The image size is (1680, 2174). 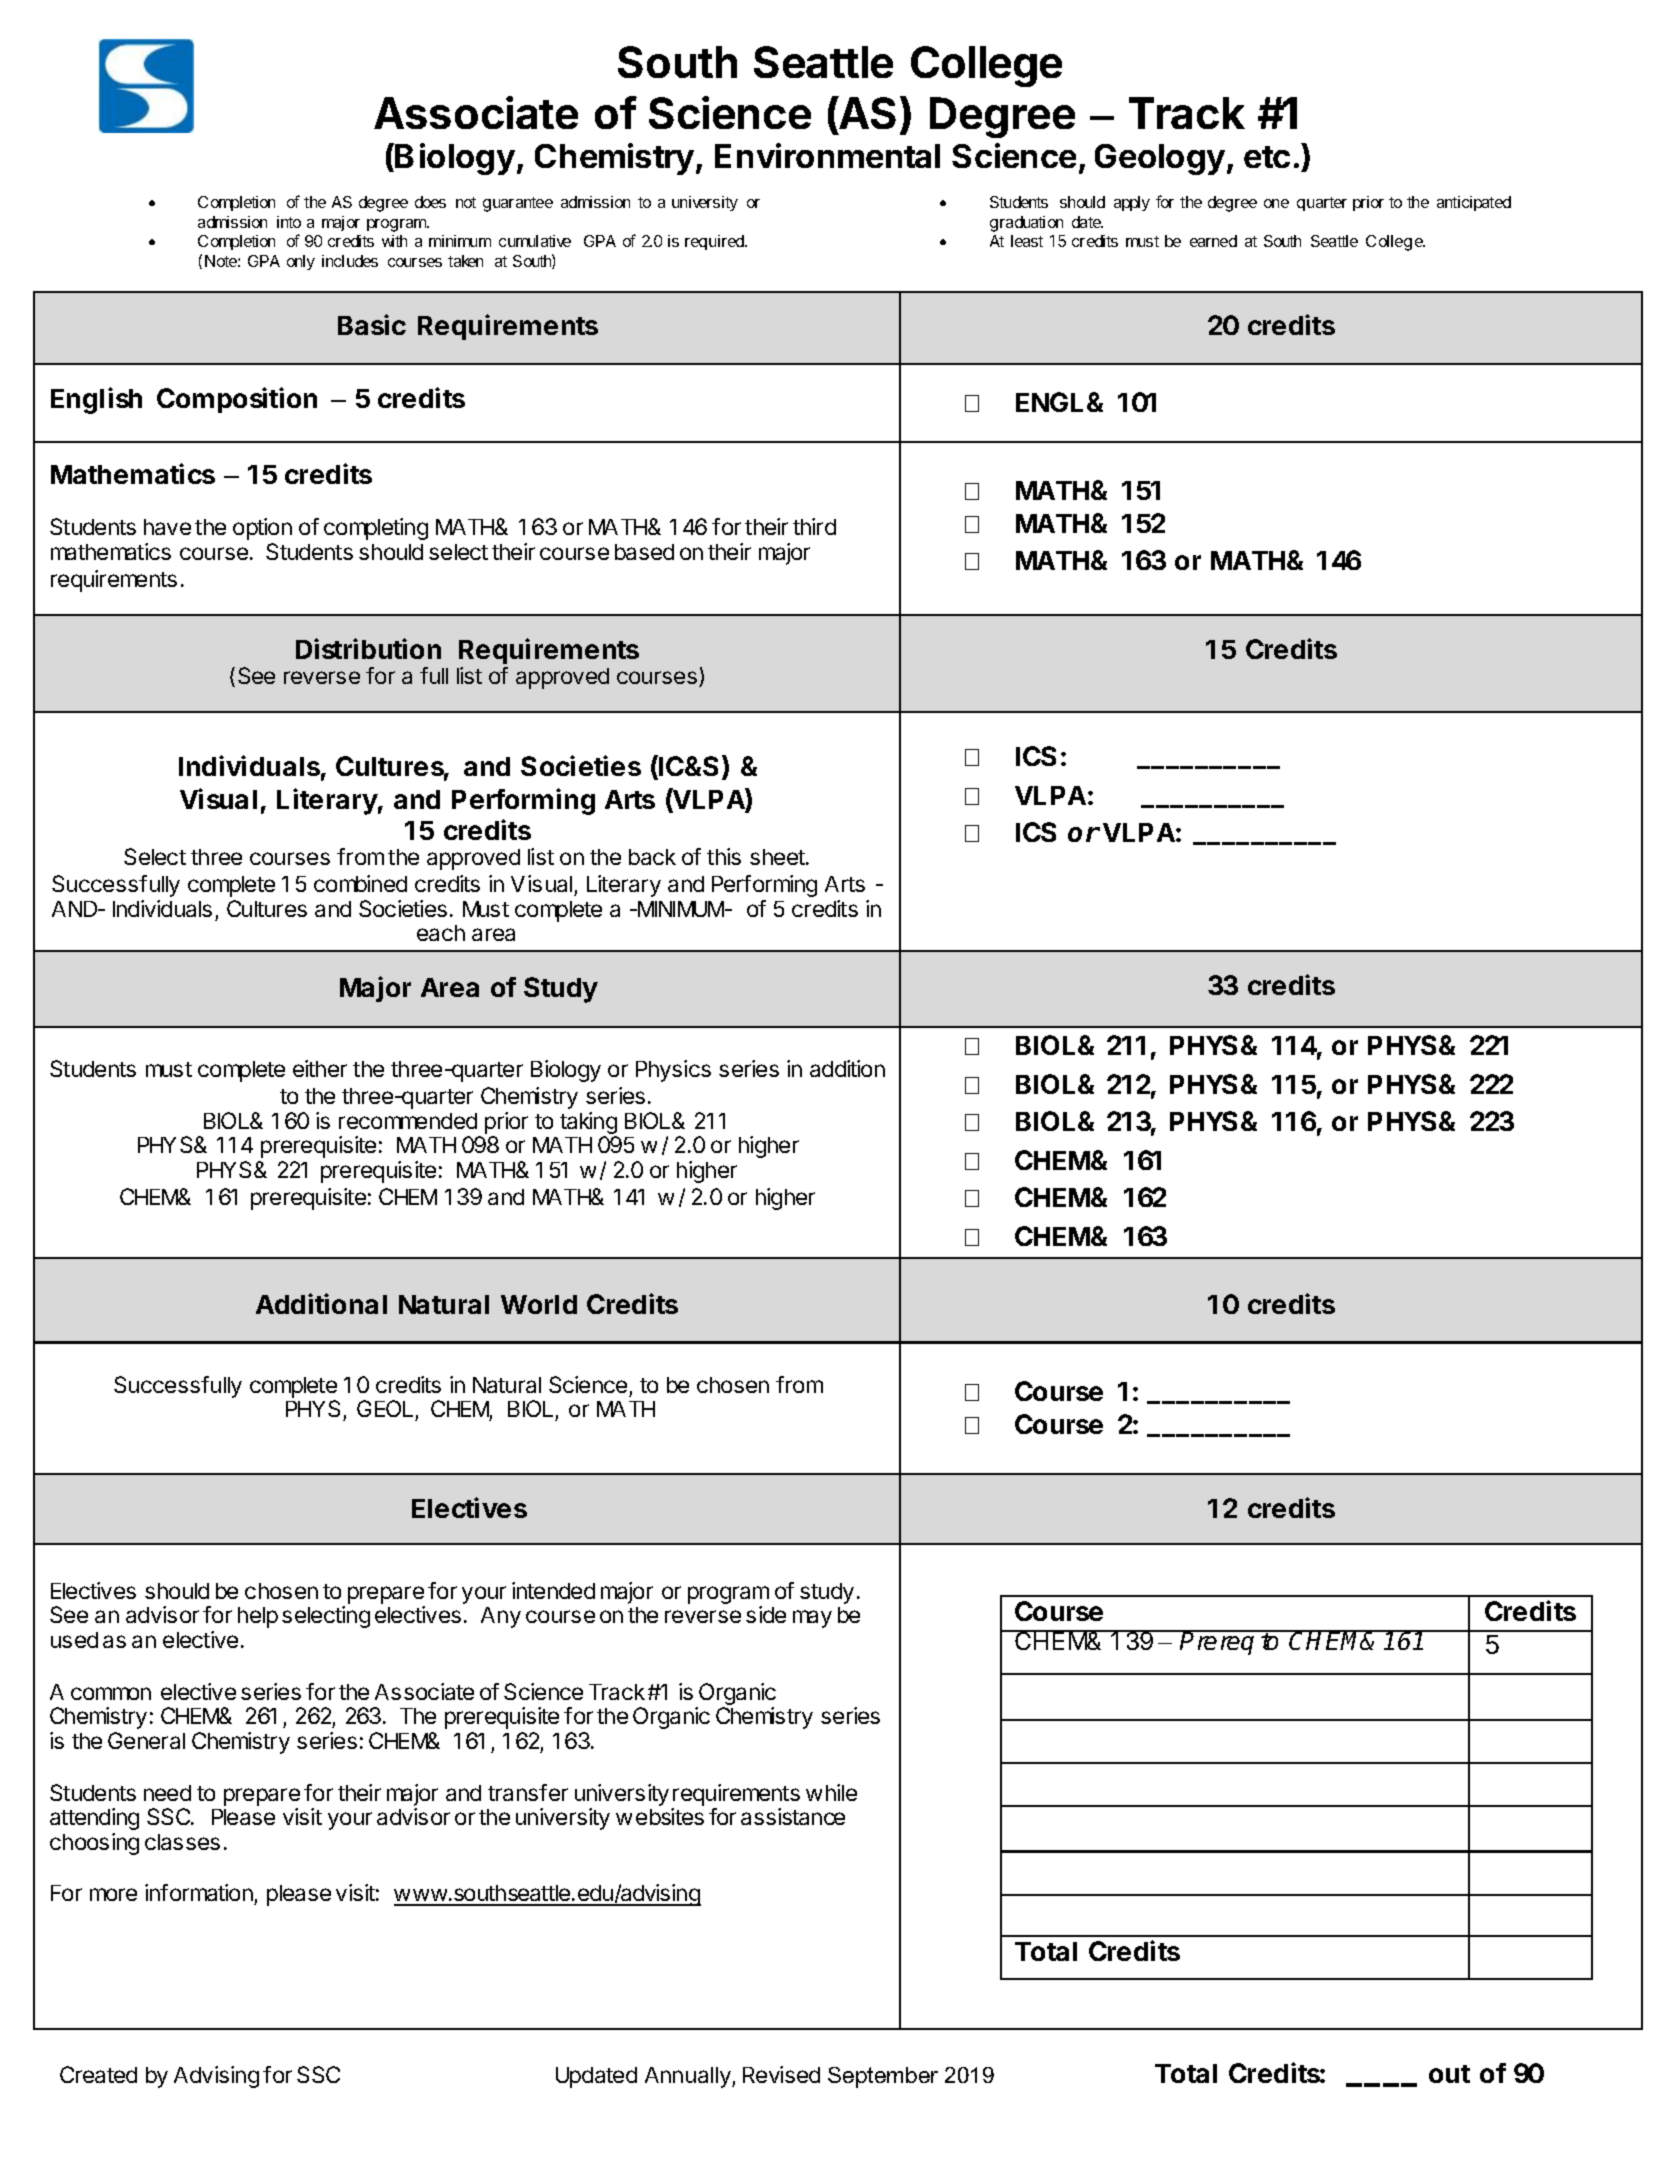 What do you see at coordinates (716, 242) in the screenshot?
I see `required` at bounding box center [716, 242].
